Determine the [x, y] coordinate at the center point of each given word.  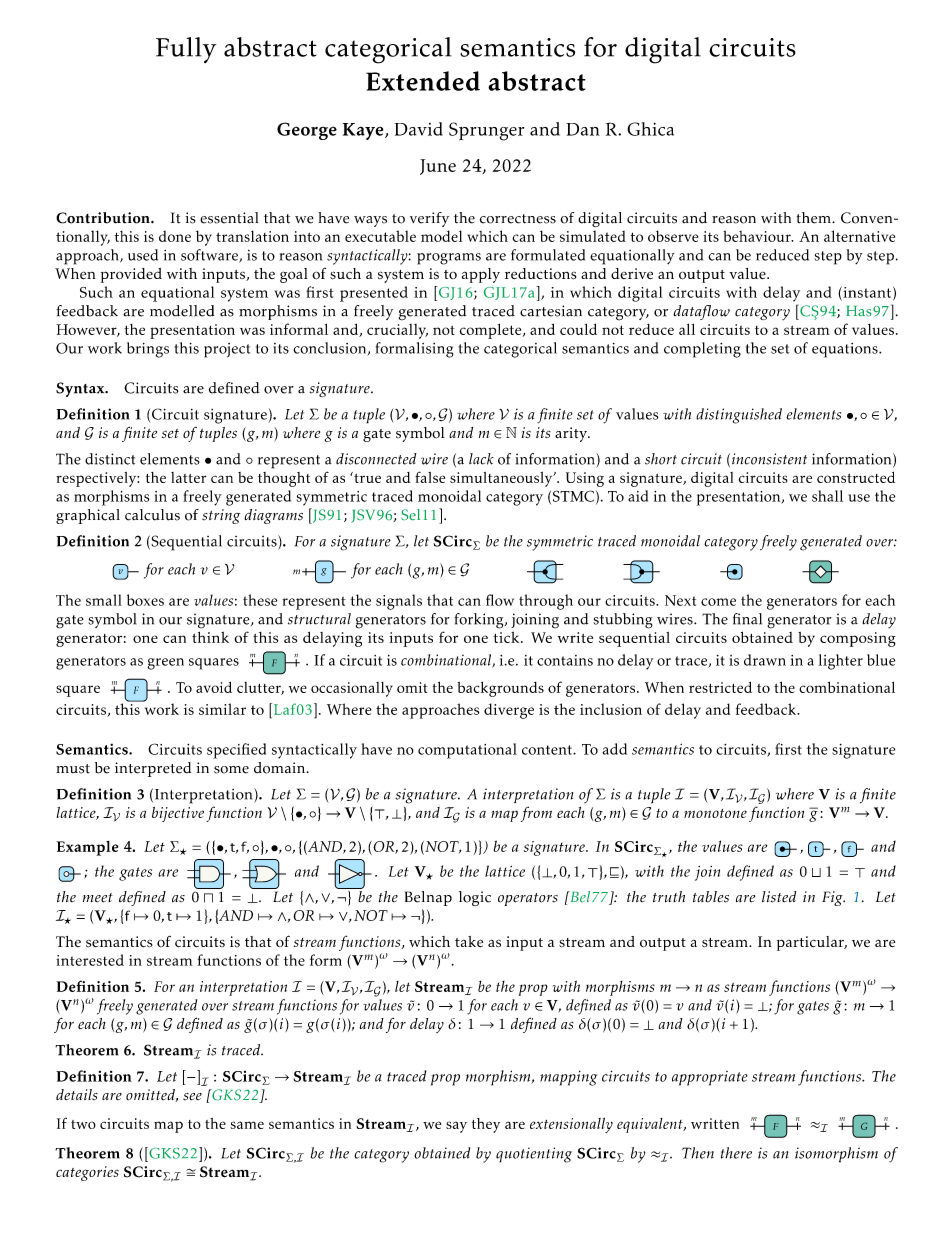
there [736, 1153]
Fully [186, 50]
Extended [423, 81]
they [486, 1125]
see [192, 1097]
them [814, 218]
